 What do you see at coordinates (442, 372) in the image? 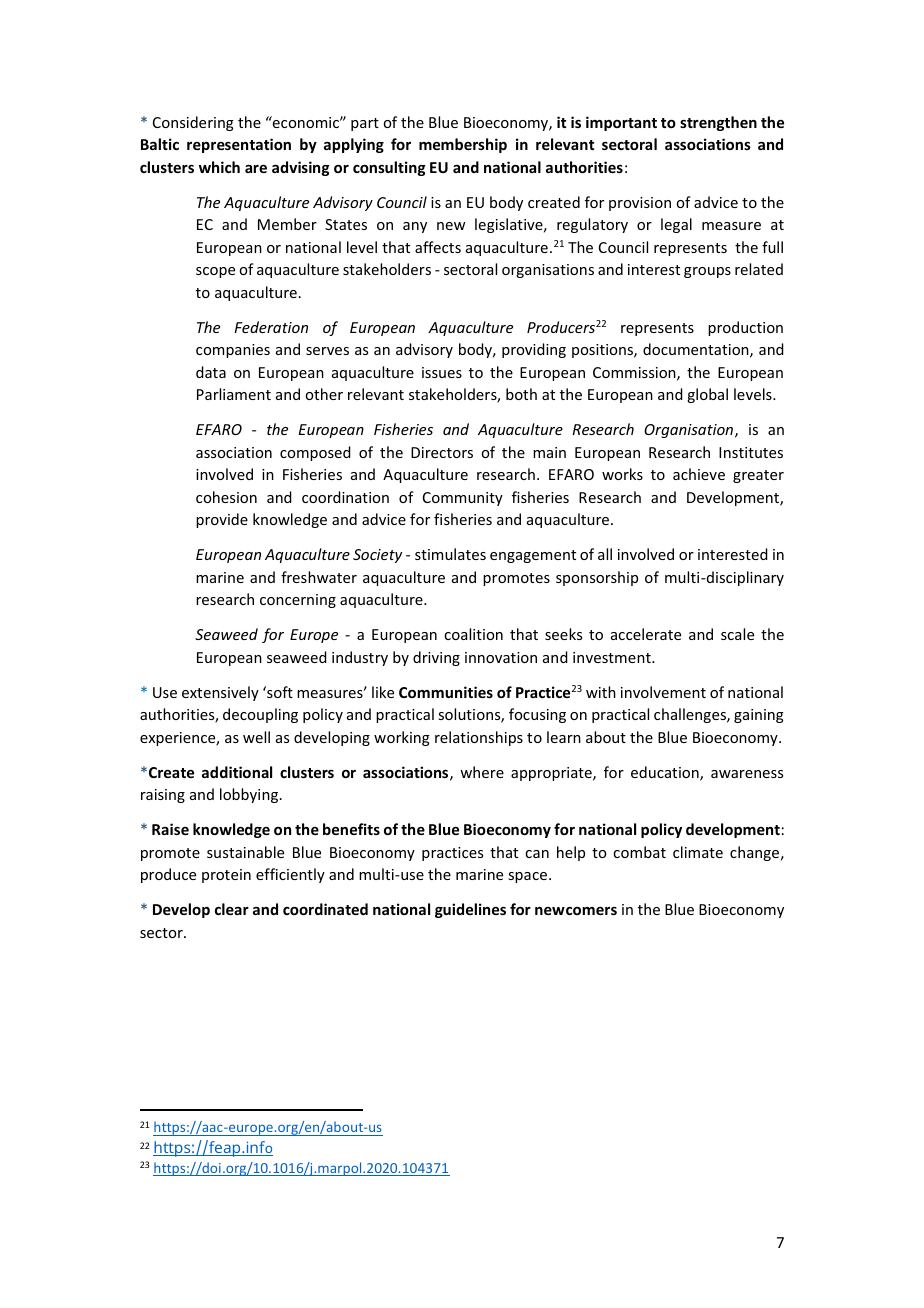
I see `issues` at bounding box center [442, 372].
